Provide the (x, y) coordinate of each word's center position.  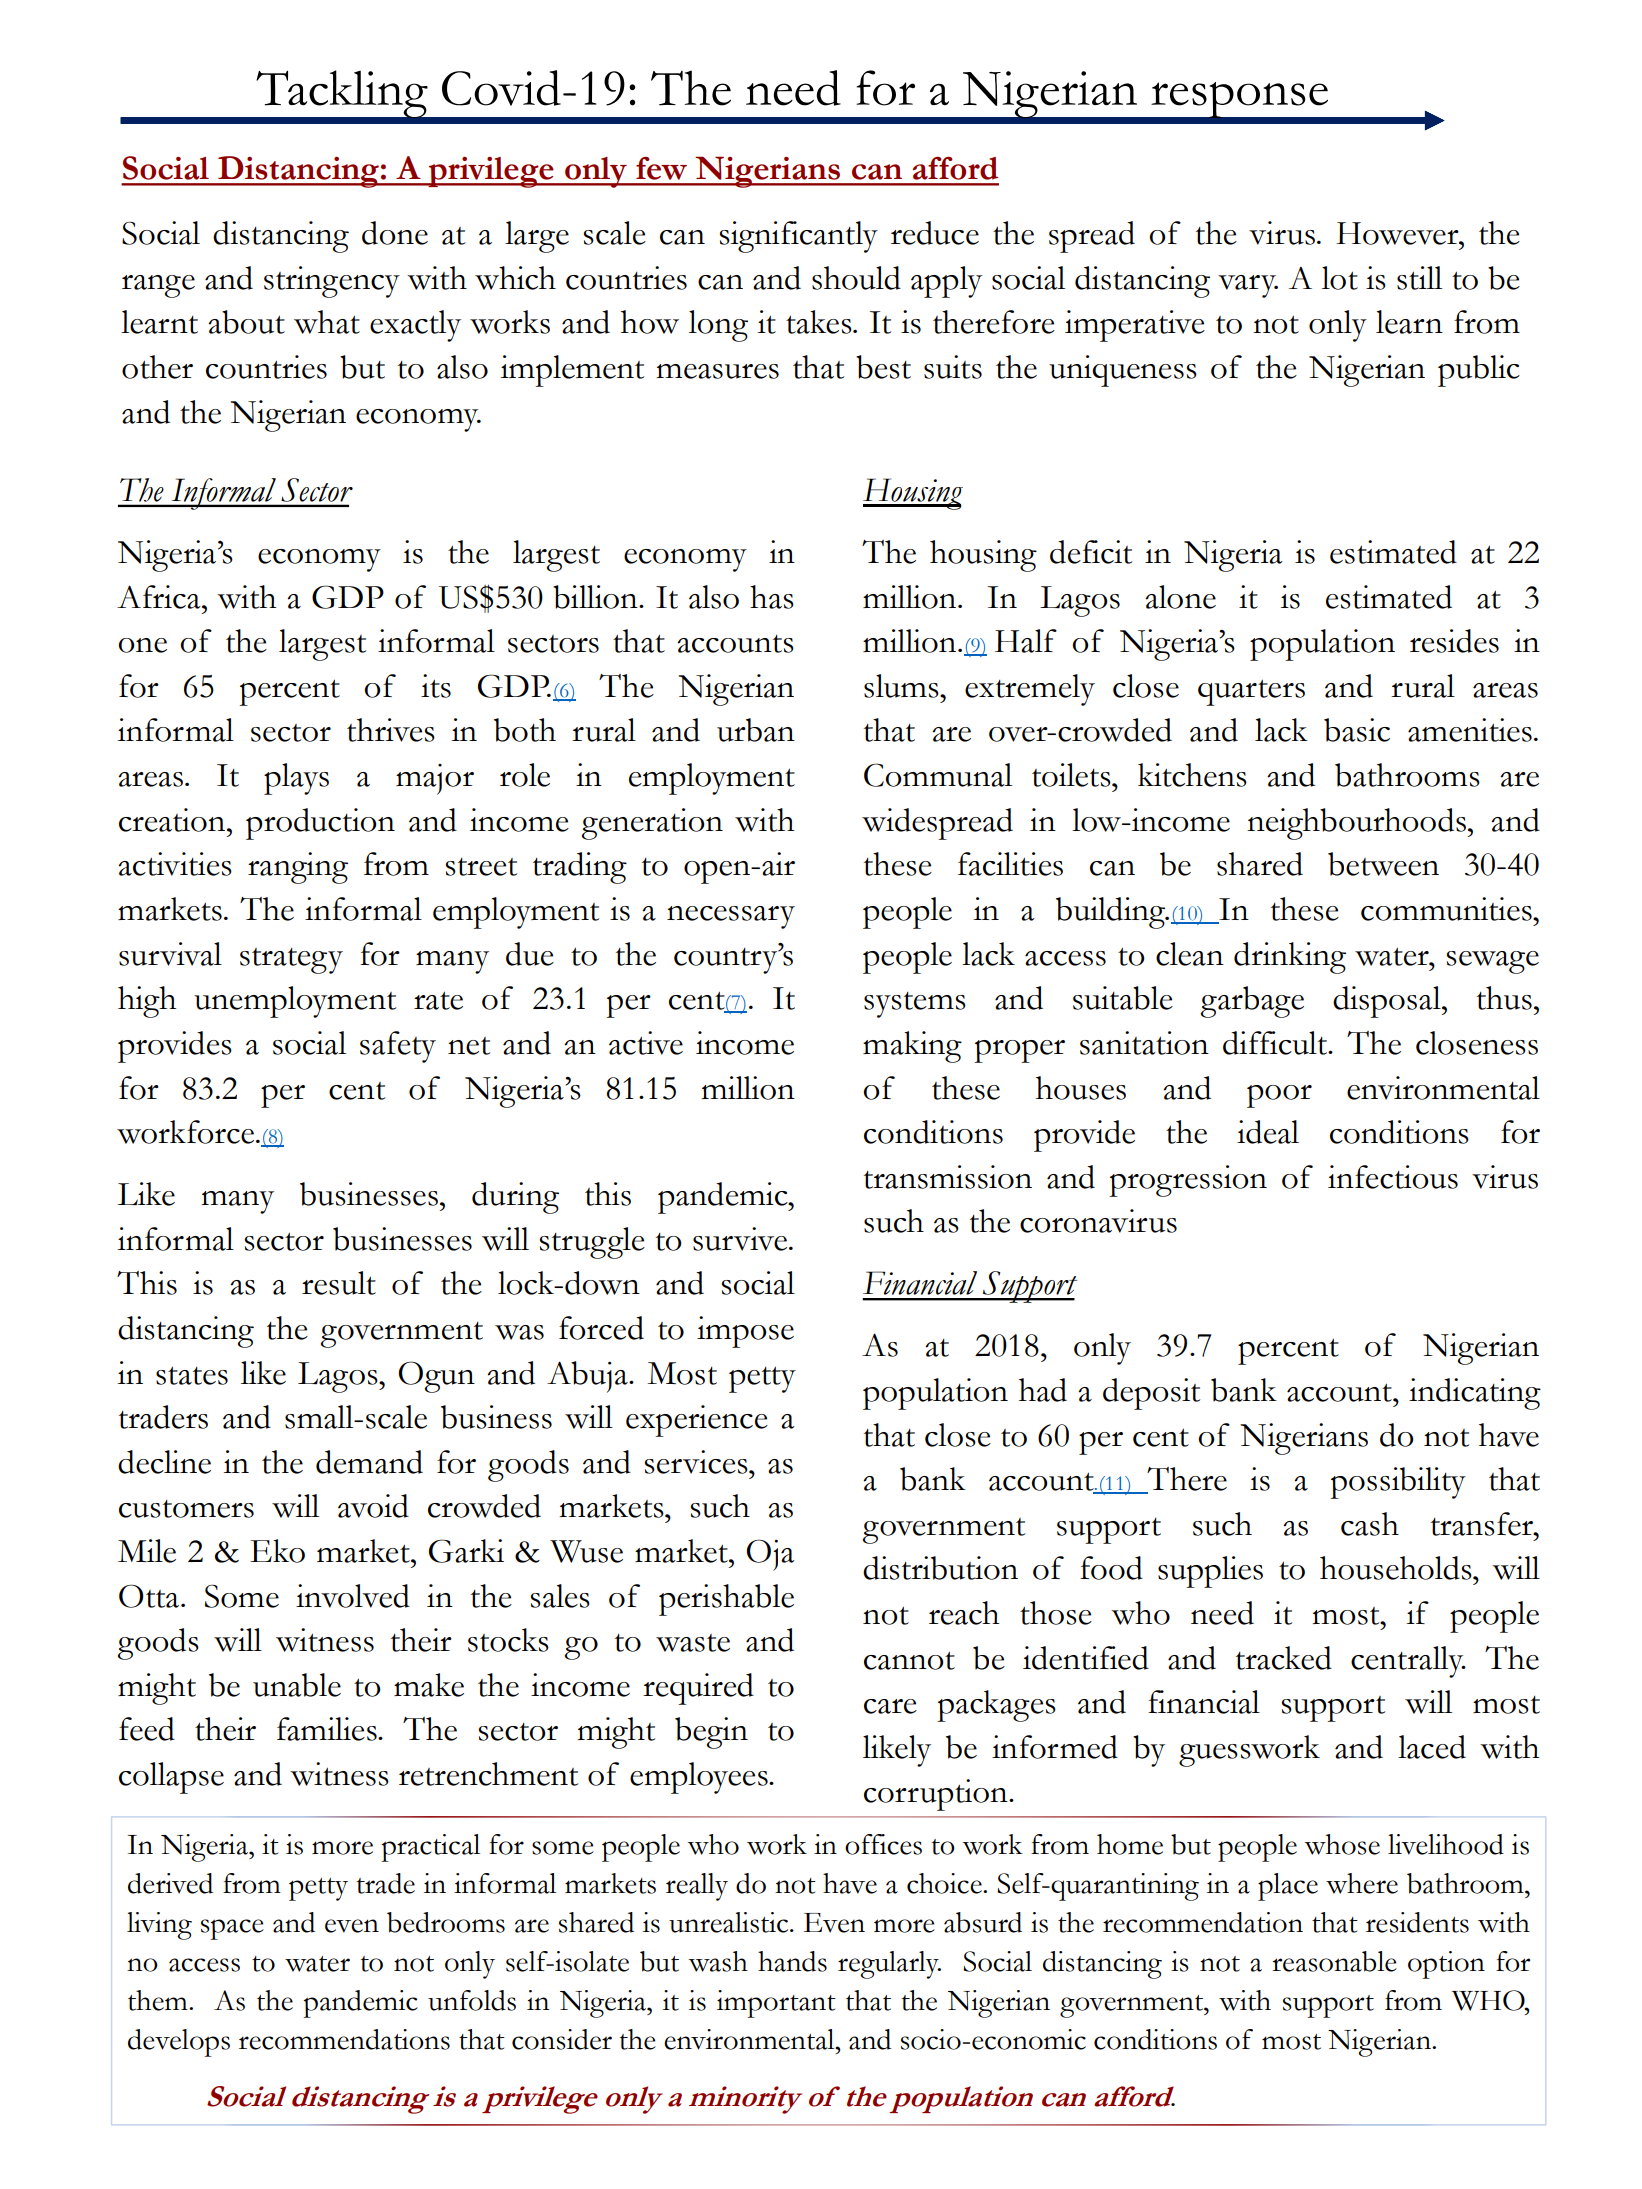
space (232, 1929)
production (320, 824)
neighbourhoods (1357, 824)
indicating (1475, 1394)
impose (745, 1332)
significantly (799, 237)
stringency (332, 282)
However (1398, 233)
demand (369, 1462)
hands (792, 1961)
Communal (938, 775)
